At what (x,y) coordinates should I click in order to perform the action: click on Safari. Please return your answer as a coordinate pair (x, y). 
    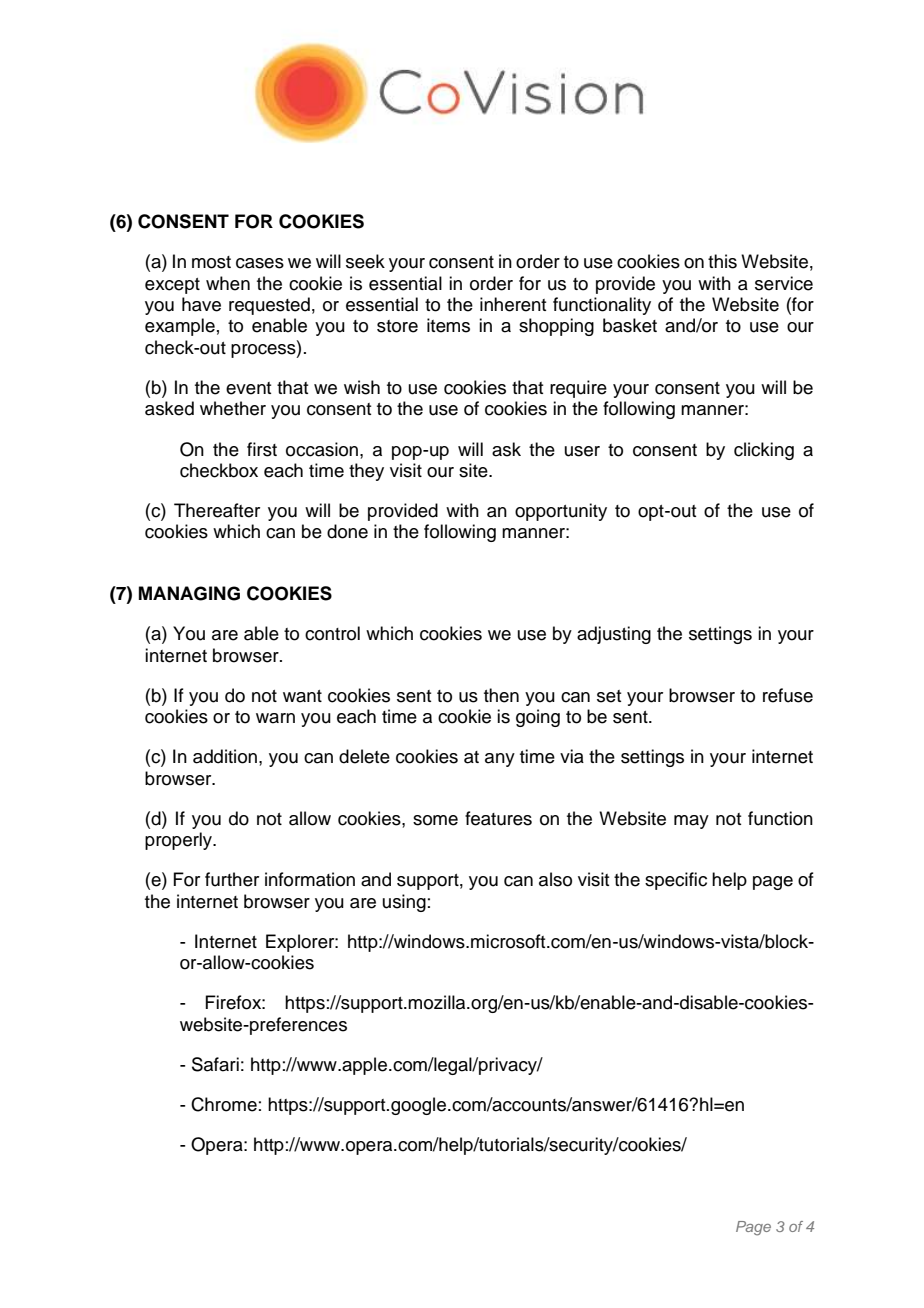
    Looking at the image, I should click on (215, 1064).
